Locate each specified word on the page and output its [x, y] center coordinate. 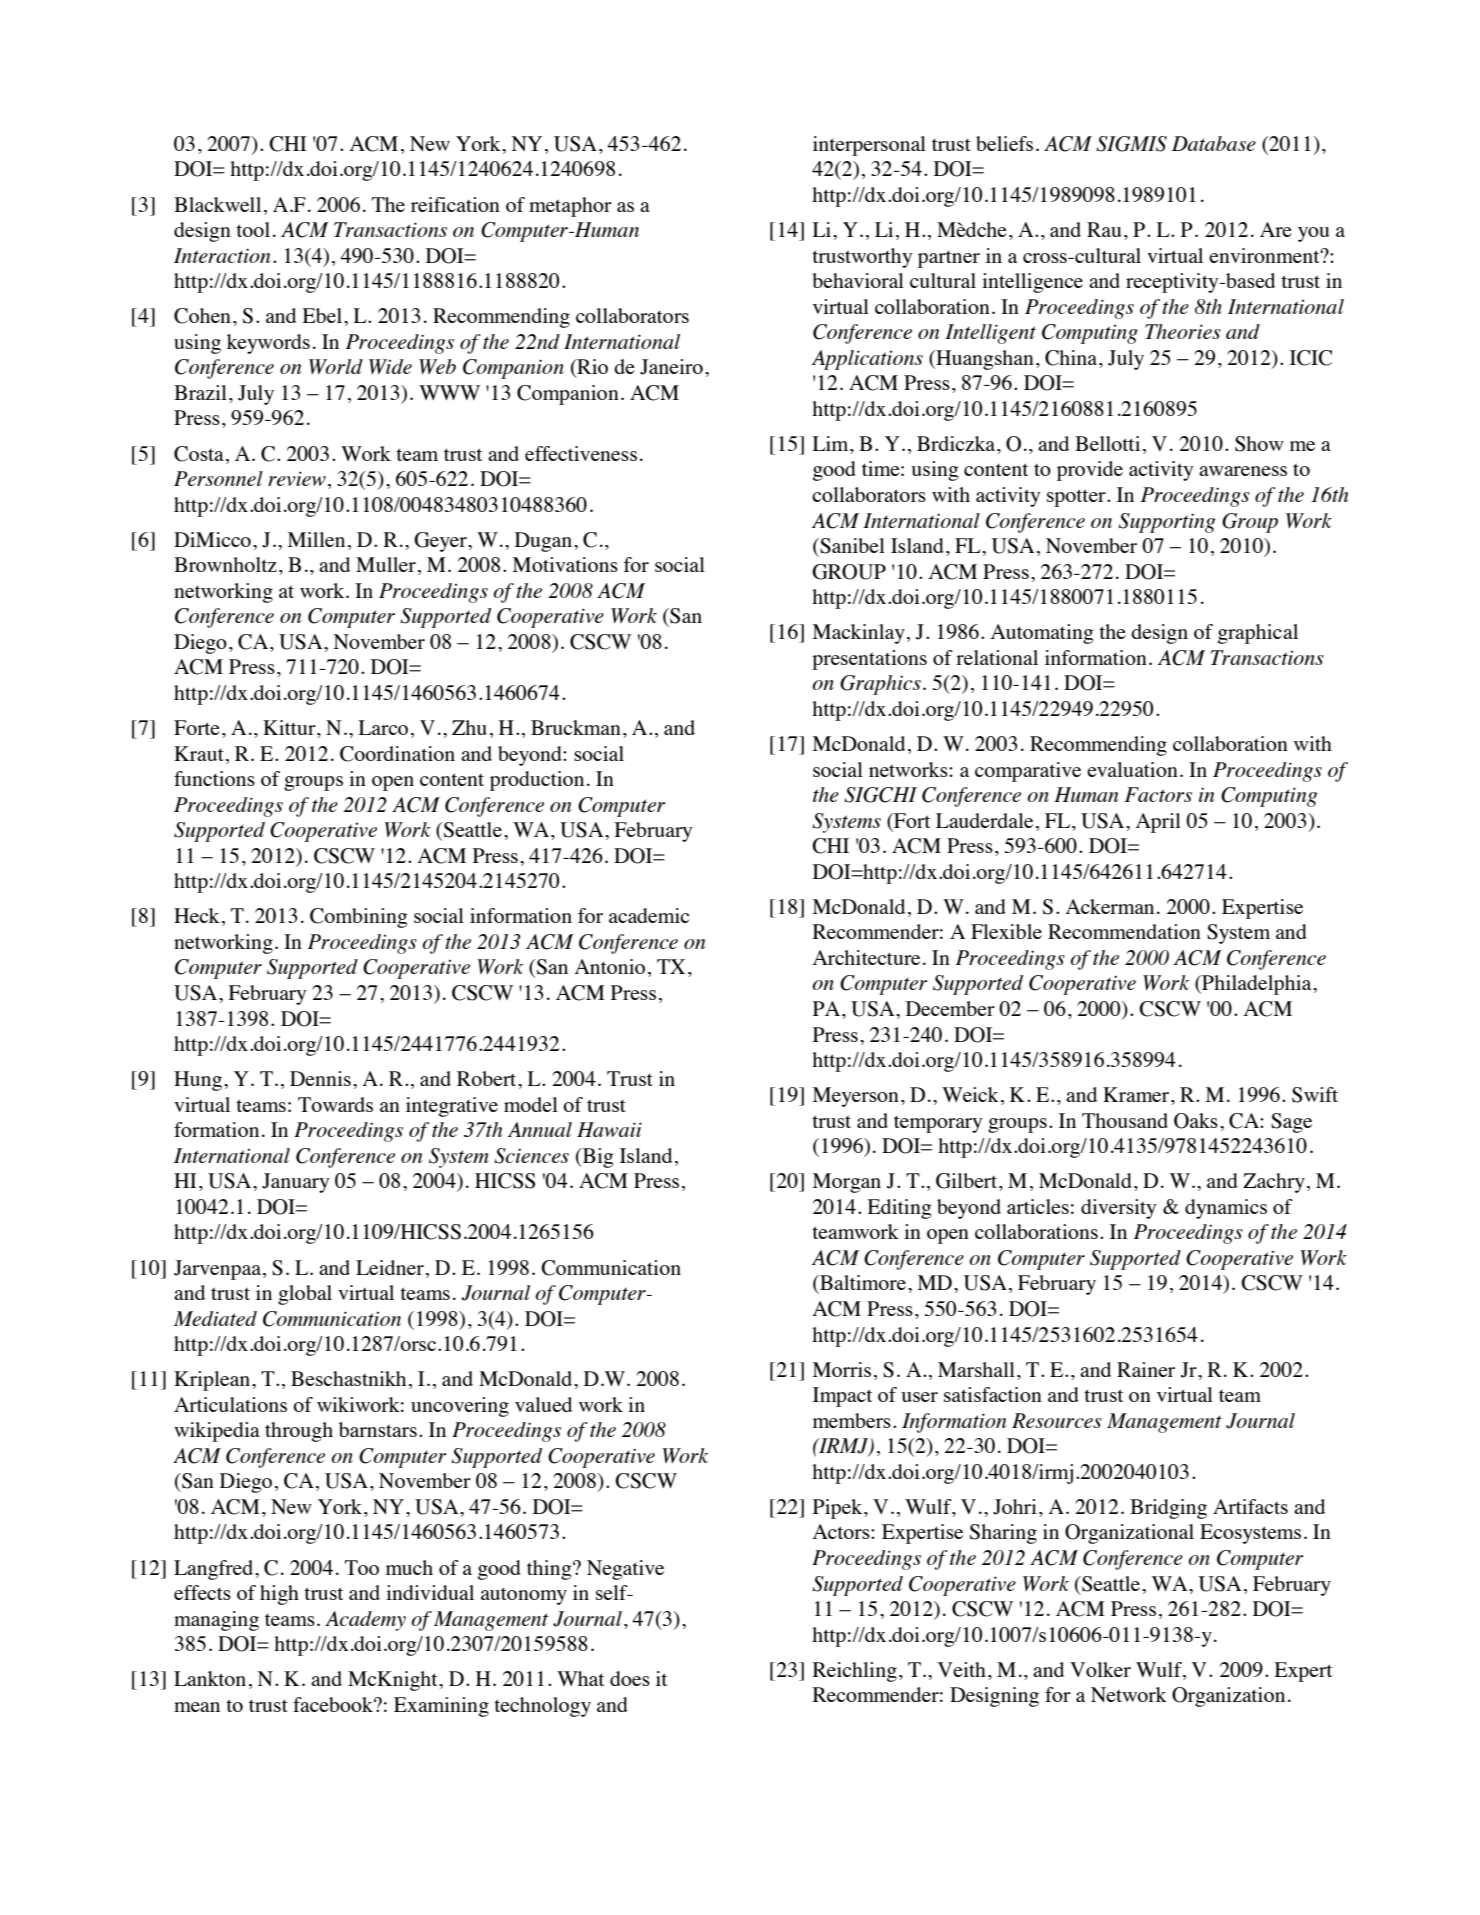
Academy [365, 1621]
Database [1214, 143]
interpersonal [869, 146]
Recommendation [1124, 931]
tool [253, 229]
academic [649, 915]
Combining [359, 918]
